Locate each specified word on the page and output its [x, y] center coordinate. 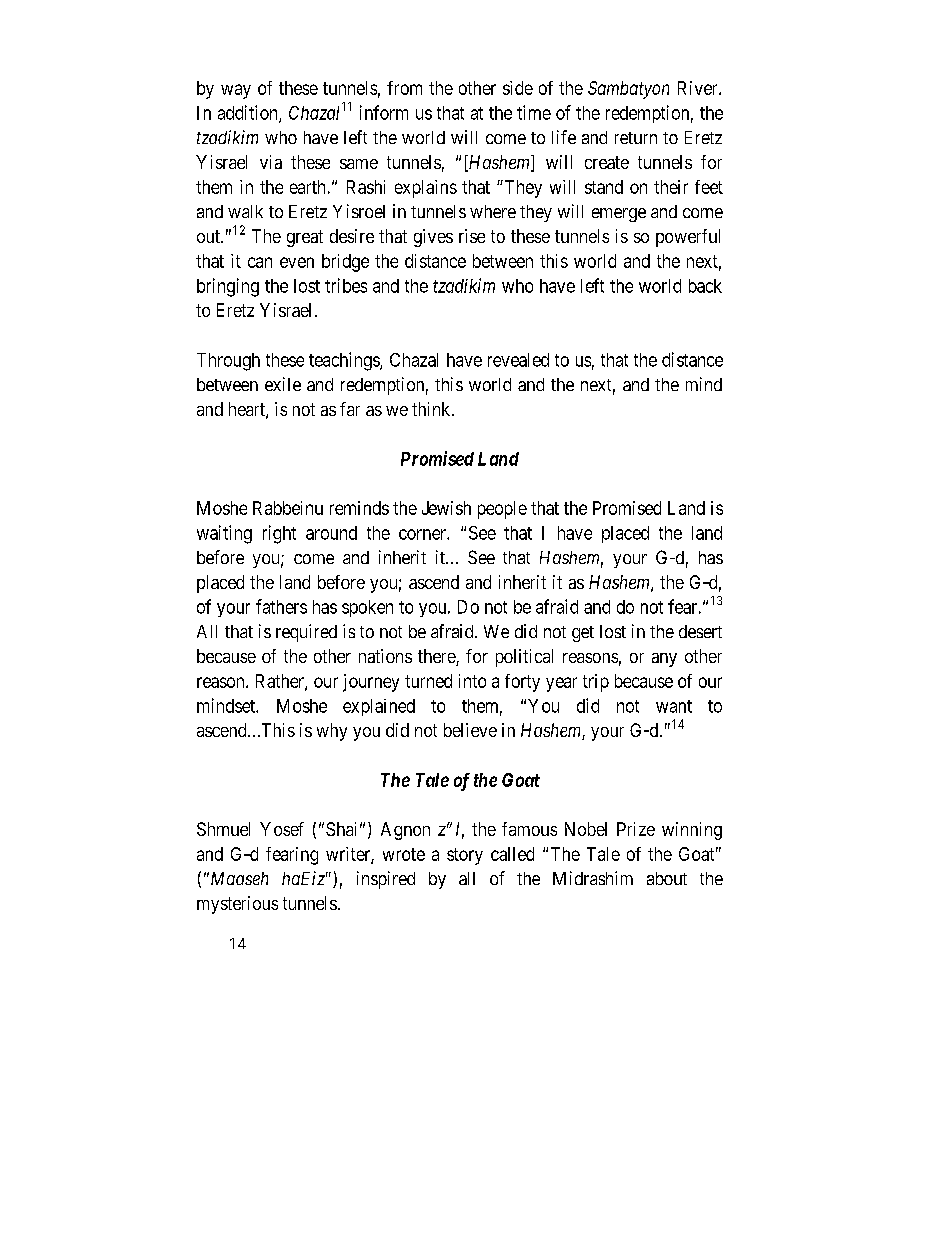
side [518, 88]
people [502, 510]
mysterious [237, 905]
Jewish [446, 508]
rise [472, 236]
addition [249, 113]
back [705, 286]
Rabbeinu [288, 508]
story [465, 856]
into [472, 681]
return [636, 138]
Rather [281, 682]
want [674, 706]
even [297, 262]
